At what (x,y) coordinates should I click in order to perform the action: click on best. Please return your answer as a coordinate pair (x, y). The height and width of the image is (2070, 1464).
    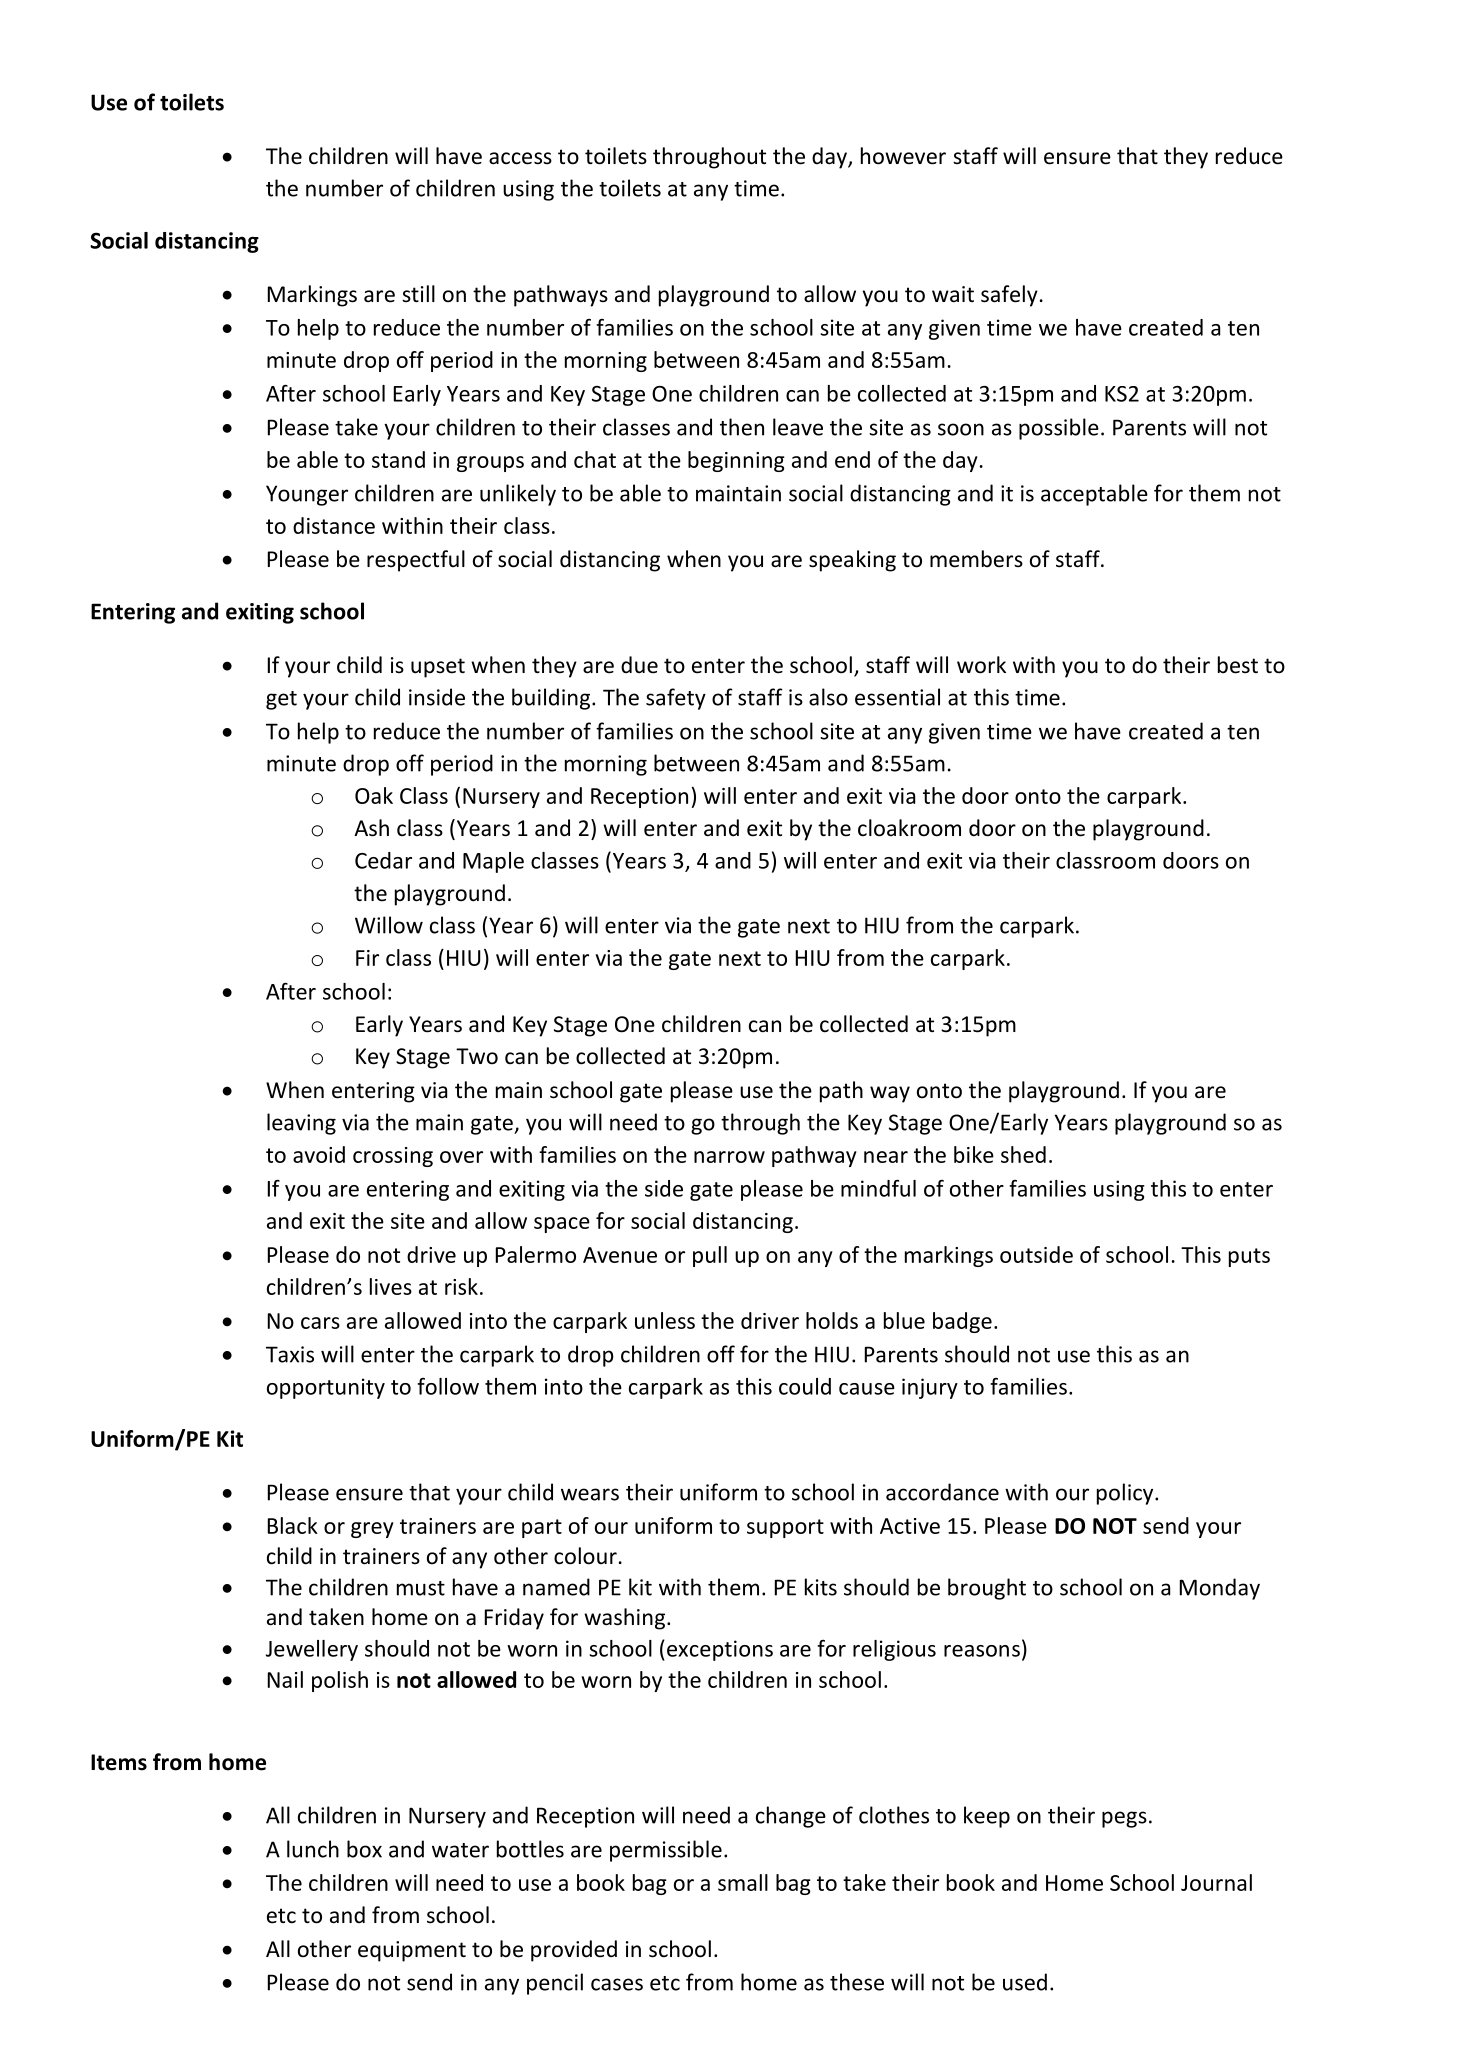
    Looking at the image, I should click on (1238, 665).
